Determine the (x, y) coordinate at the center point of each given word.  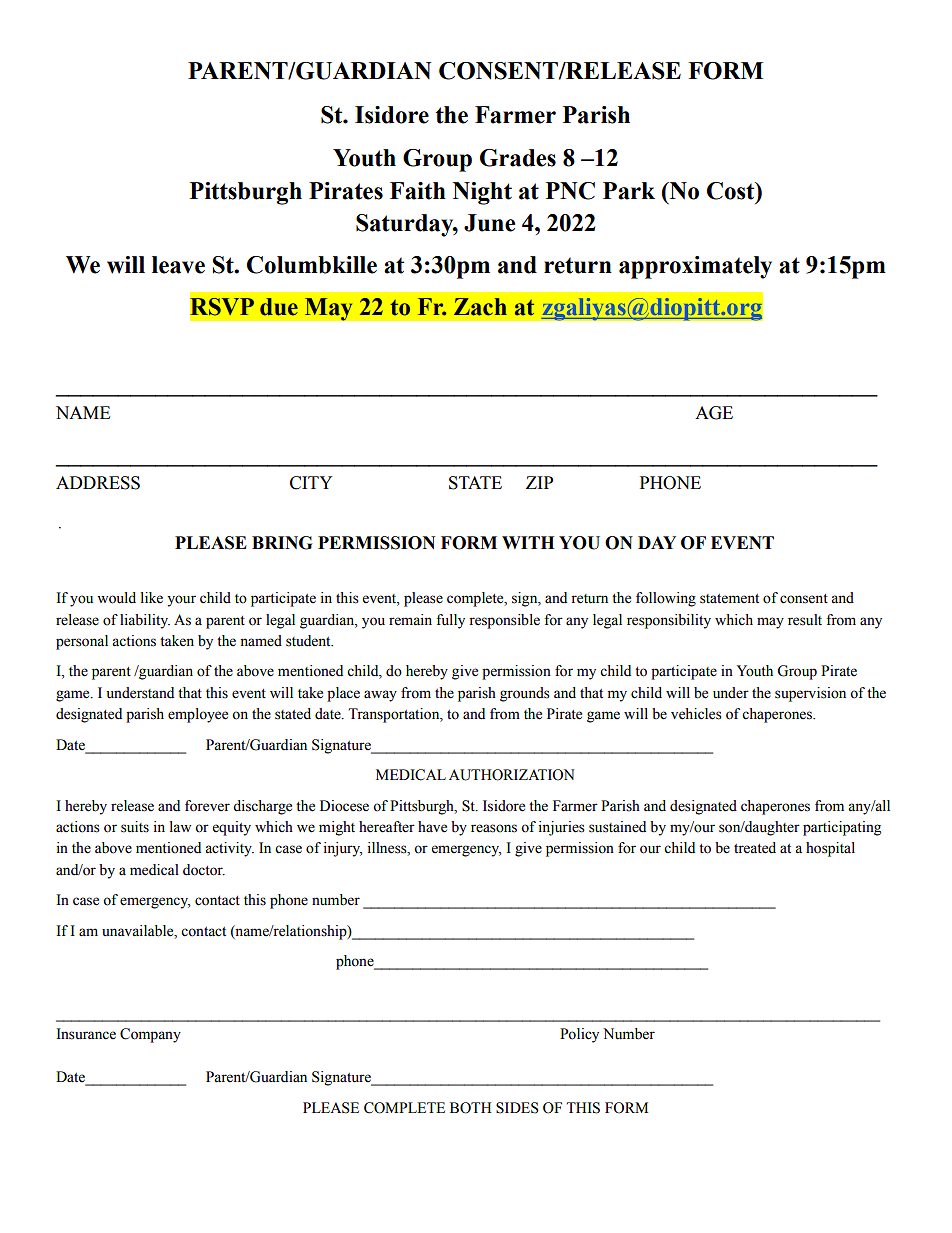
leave (178, 265)
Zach (480, 307)
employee (198, 715)
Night (482, 193)
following (666, 599)
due (279, 307)
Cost (732, 191)
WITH (528, 542)
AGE (714, 413)
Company (150, 1035)
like (152, 598)
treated (755, 848)
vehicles (696, 714)
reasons (494, 828)
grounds (525, 694)
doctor (204, 870)
